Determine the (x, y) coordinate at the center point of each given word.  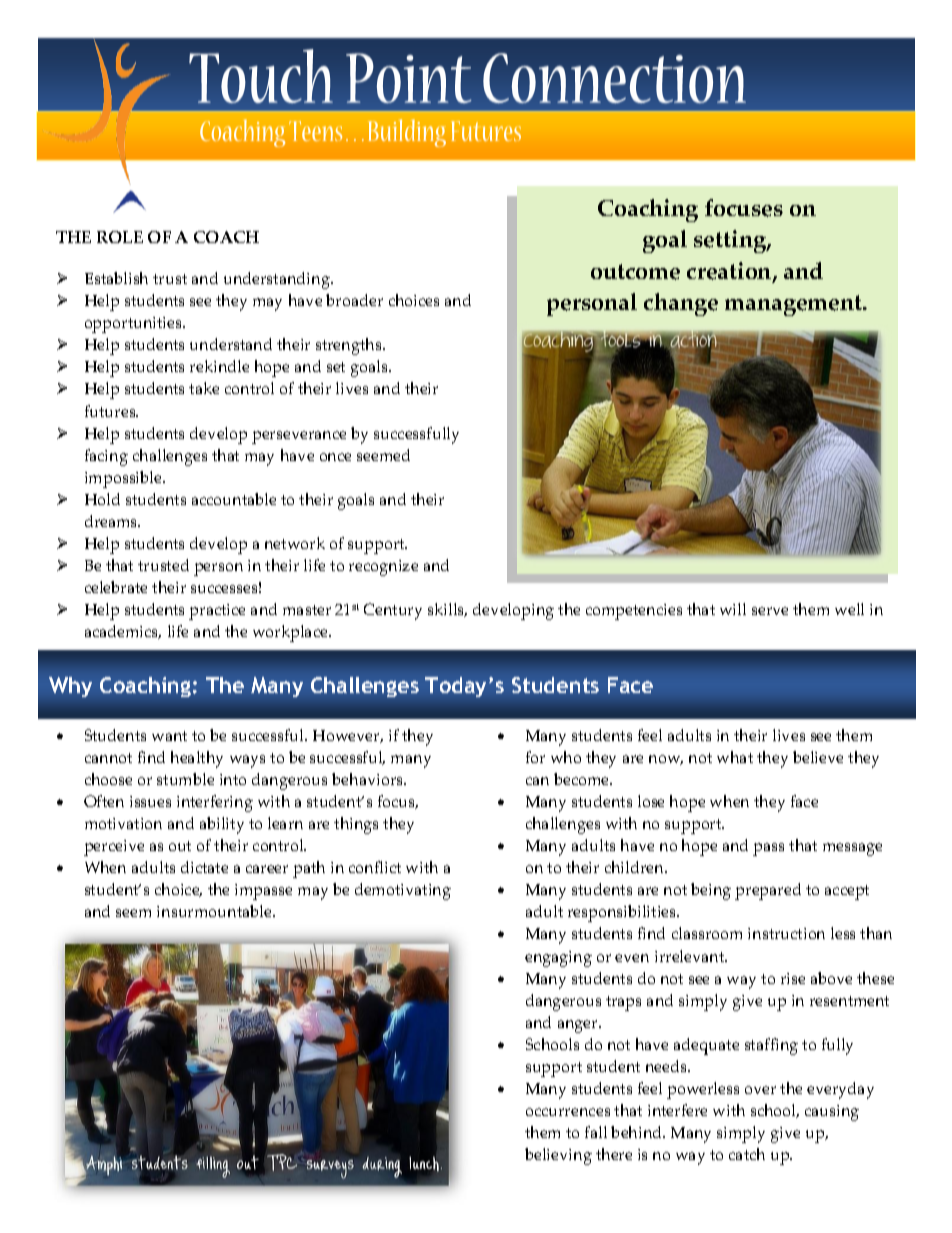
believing (558, 1156)
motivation (123, 823)
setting (731, 241)
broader (354, 300)
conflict (375, 867)
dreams (112, 521)
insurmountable (215, 911)
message (852, 849)
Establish (116, 278)
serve (770, 611)
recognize (383, 568)
